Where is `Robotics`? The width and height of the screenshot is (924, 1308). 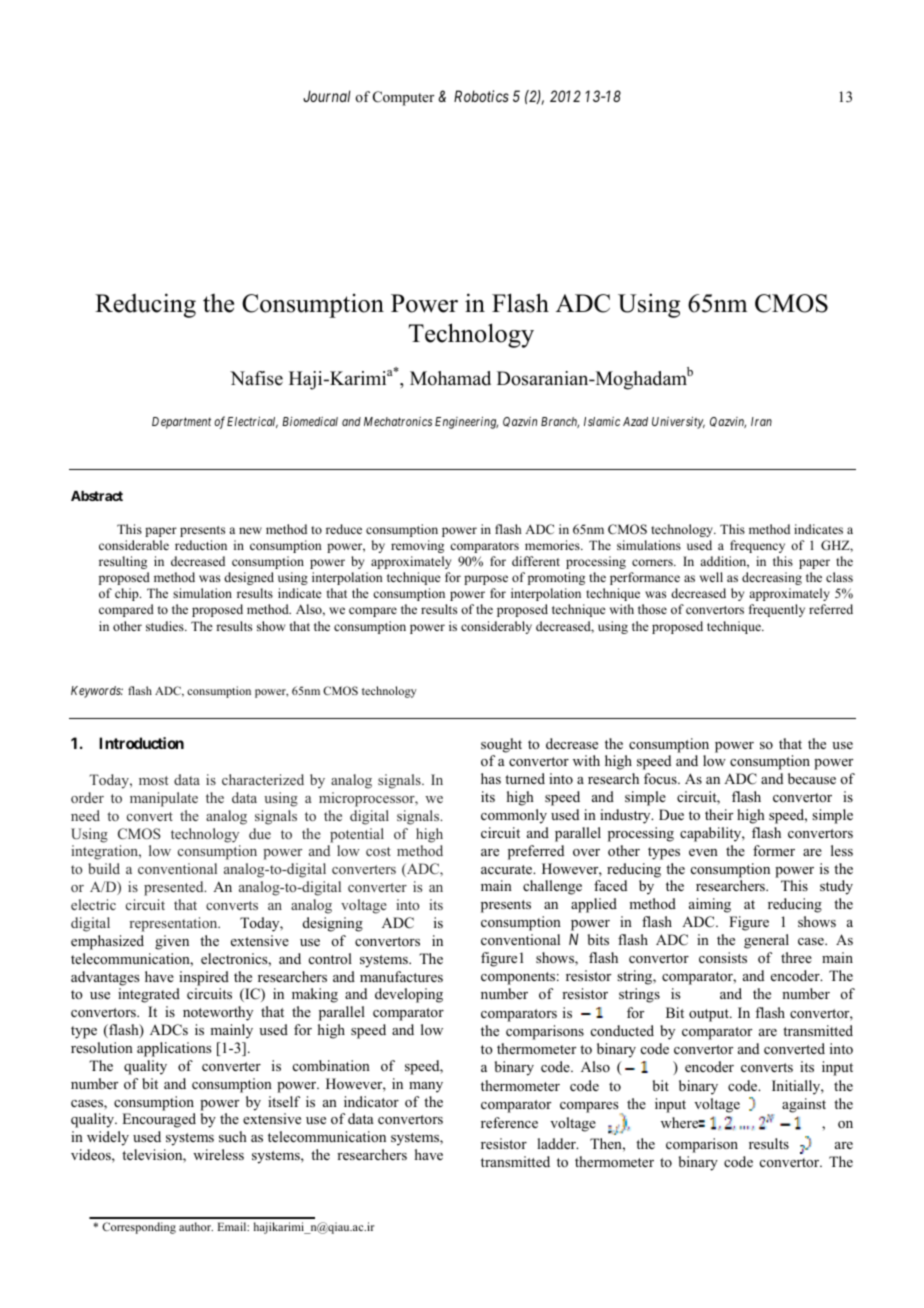
Robotics is located at coordinates (481, 96).
